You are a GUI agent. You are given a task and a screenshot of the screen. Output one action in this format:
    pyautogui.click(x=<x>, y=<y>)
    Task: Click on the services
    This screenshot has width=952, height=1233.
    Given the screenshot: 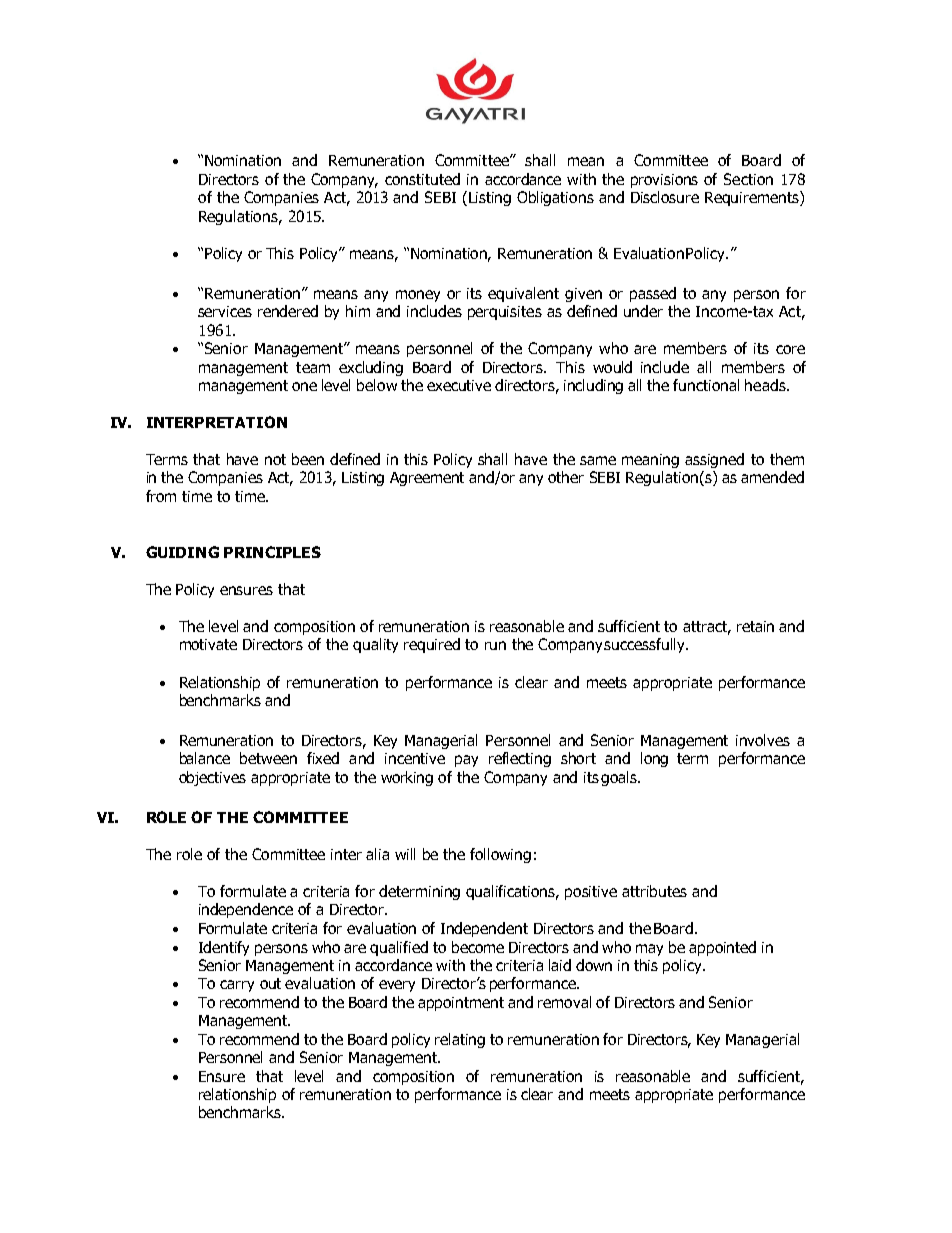 What is the action you would take?
    pyautogui.click(x=225, y=311)
